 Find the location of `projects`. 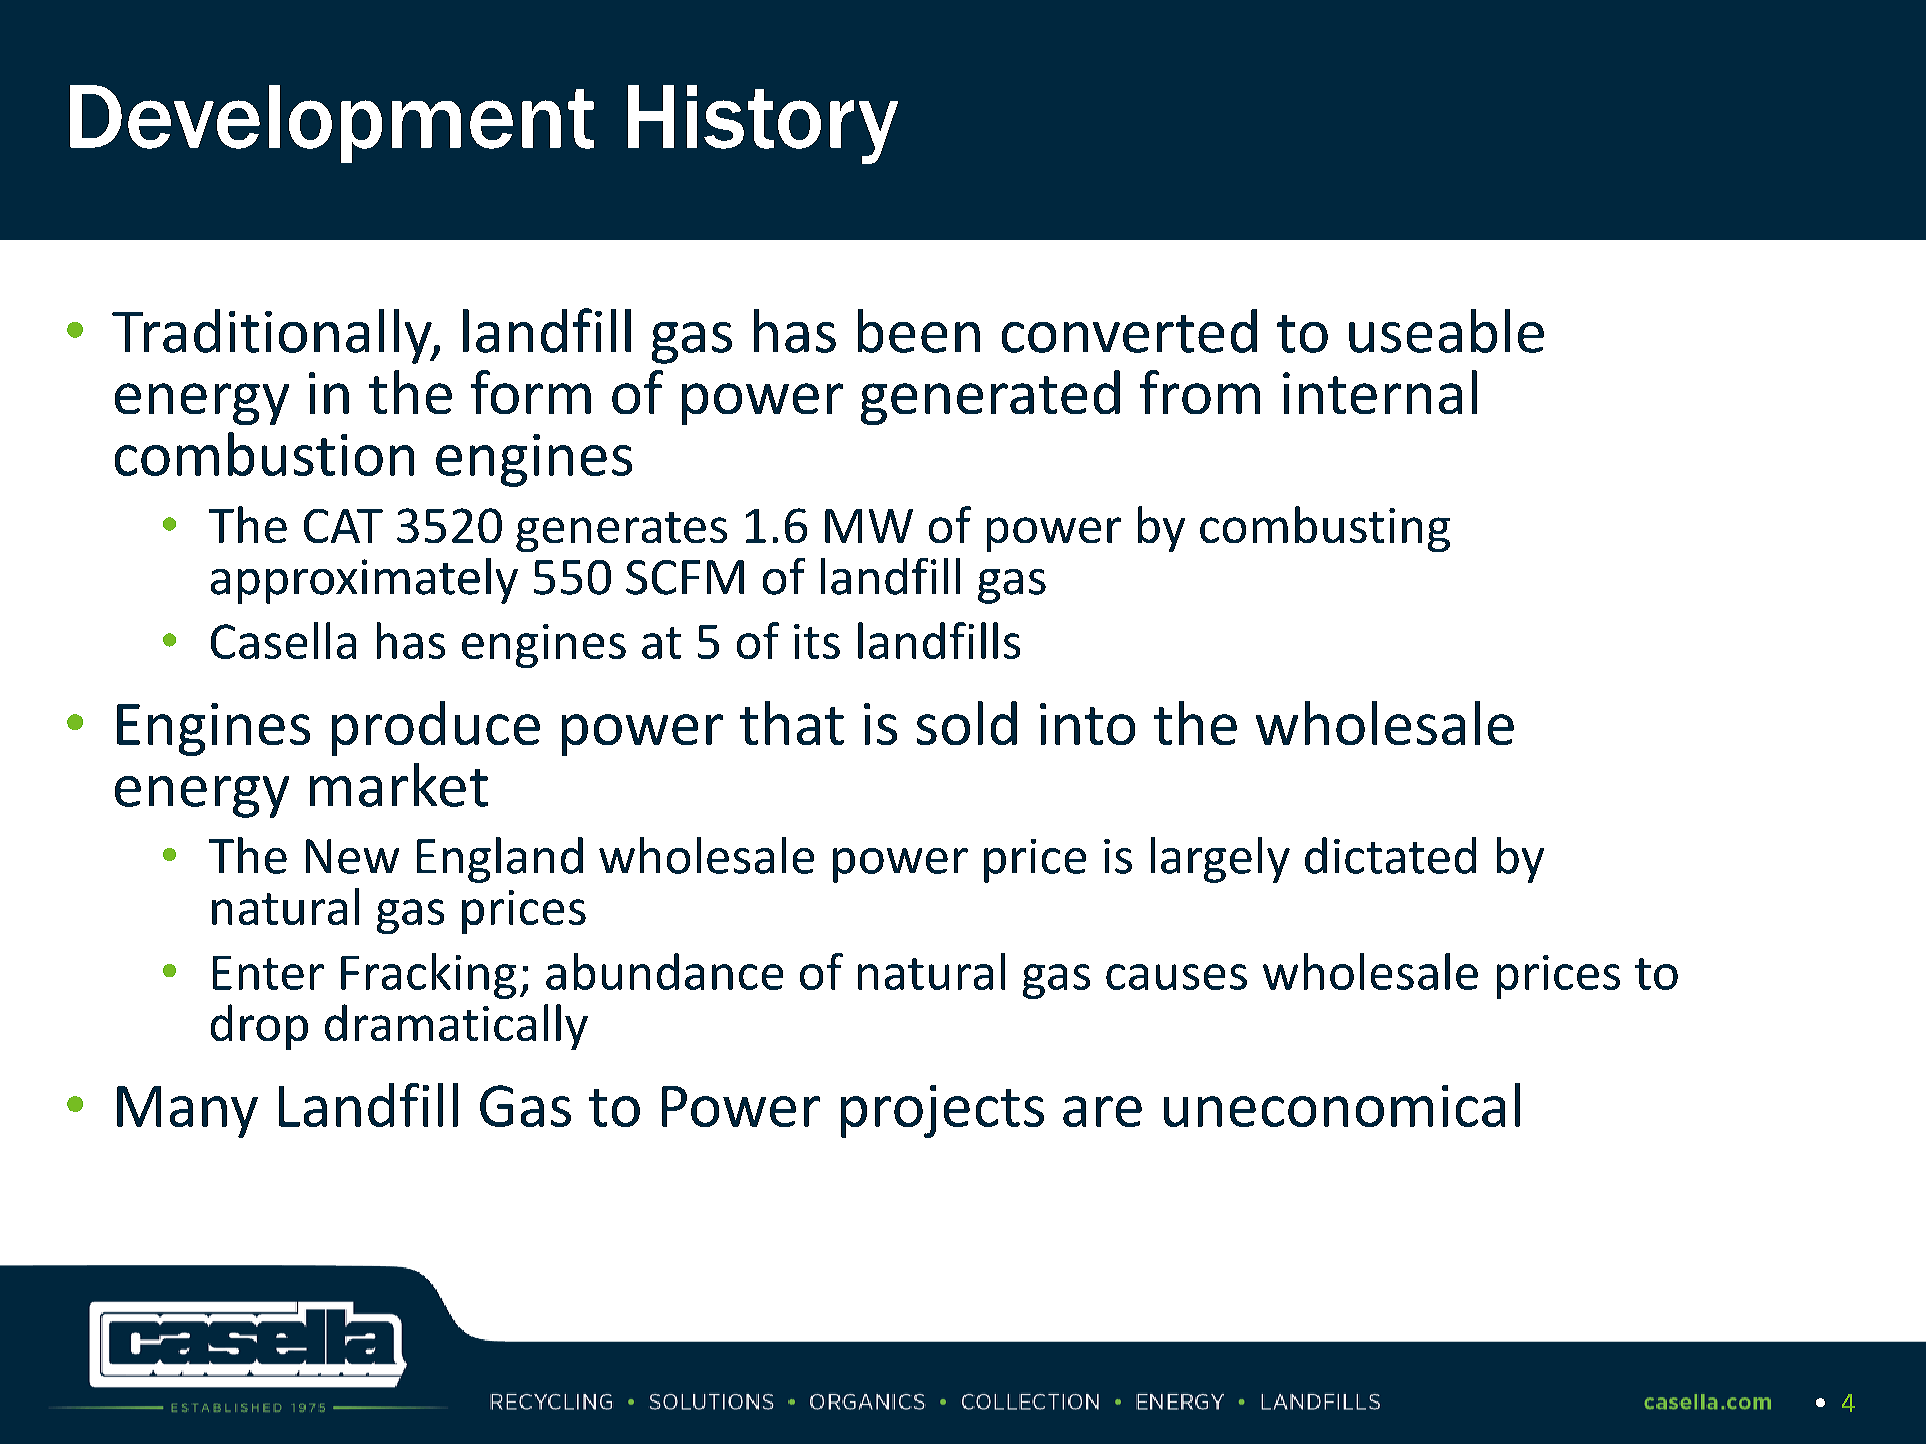

projects is located at coordinates (942, 1111).
